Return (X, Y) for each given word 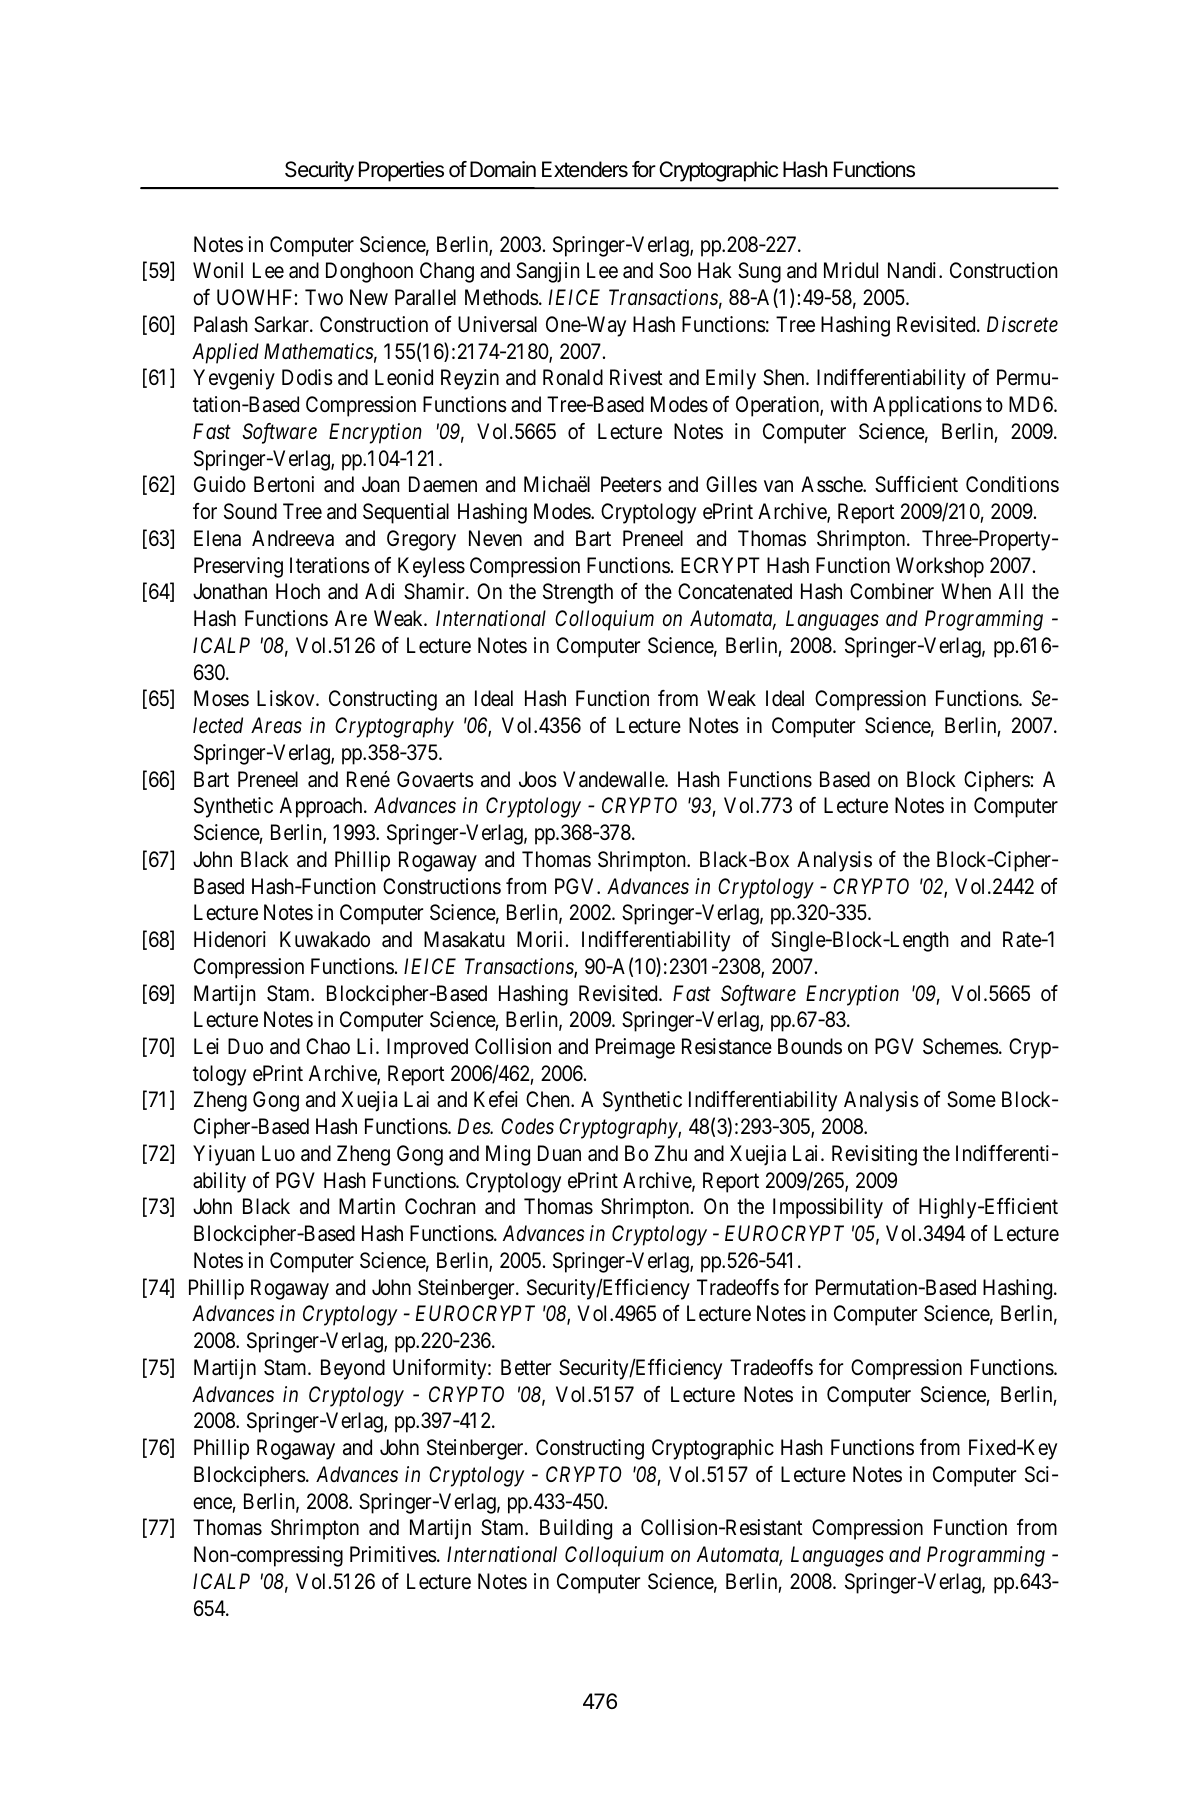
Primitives (393, 1554)
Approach (322, 807)
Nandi (914, 270)
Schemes (961, 1046)
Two (324, 297)
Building (576, 1529)
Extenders (585, 169)
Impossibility (828, 1208)
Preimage (635, 1048)
